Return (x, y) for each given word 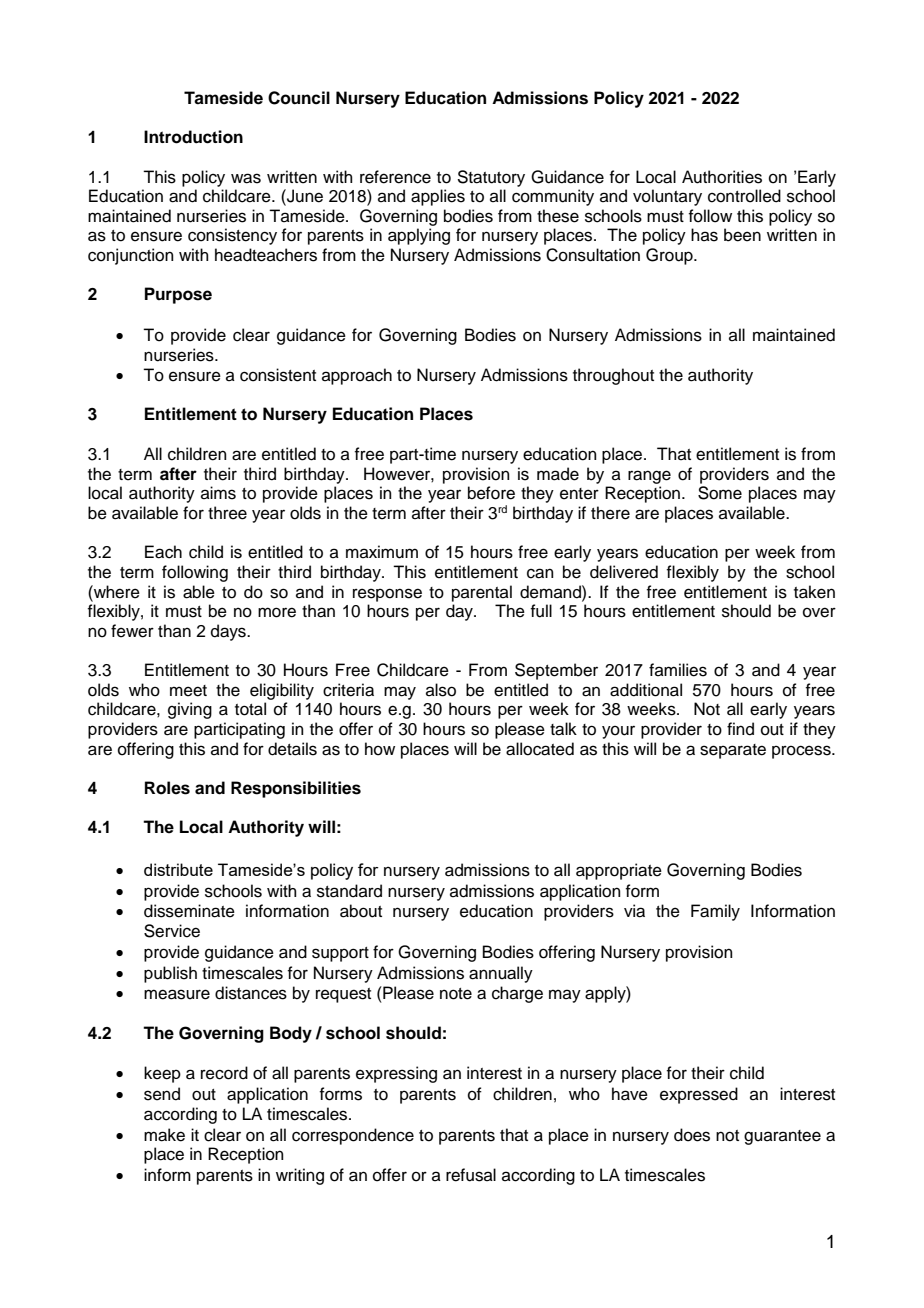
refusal (471, 1175)
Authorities (722, 177)
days (229, 632)
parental (482, 593)
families (678, 670)
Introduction (193, 137)
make (164, 1135)
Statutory (491, 178)
